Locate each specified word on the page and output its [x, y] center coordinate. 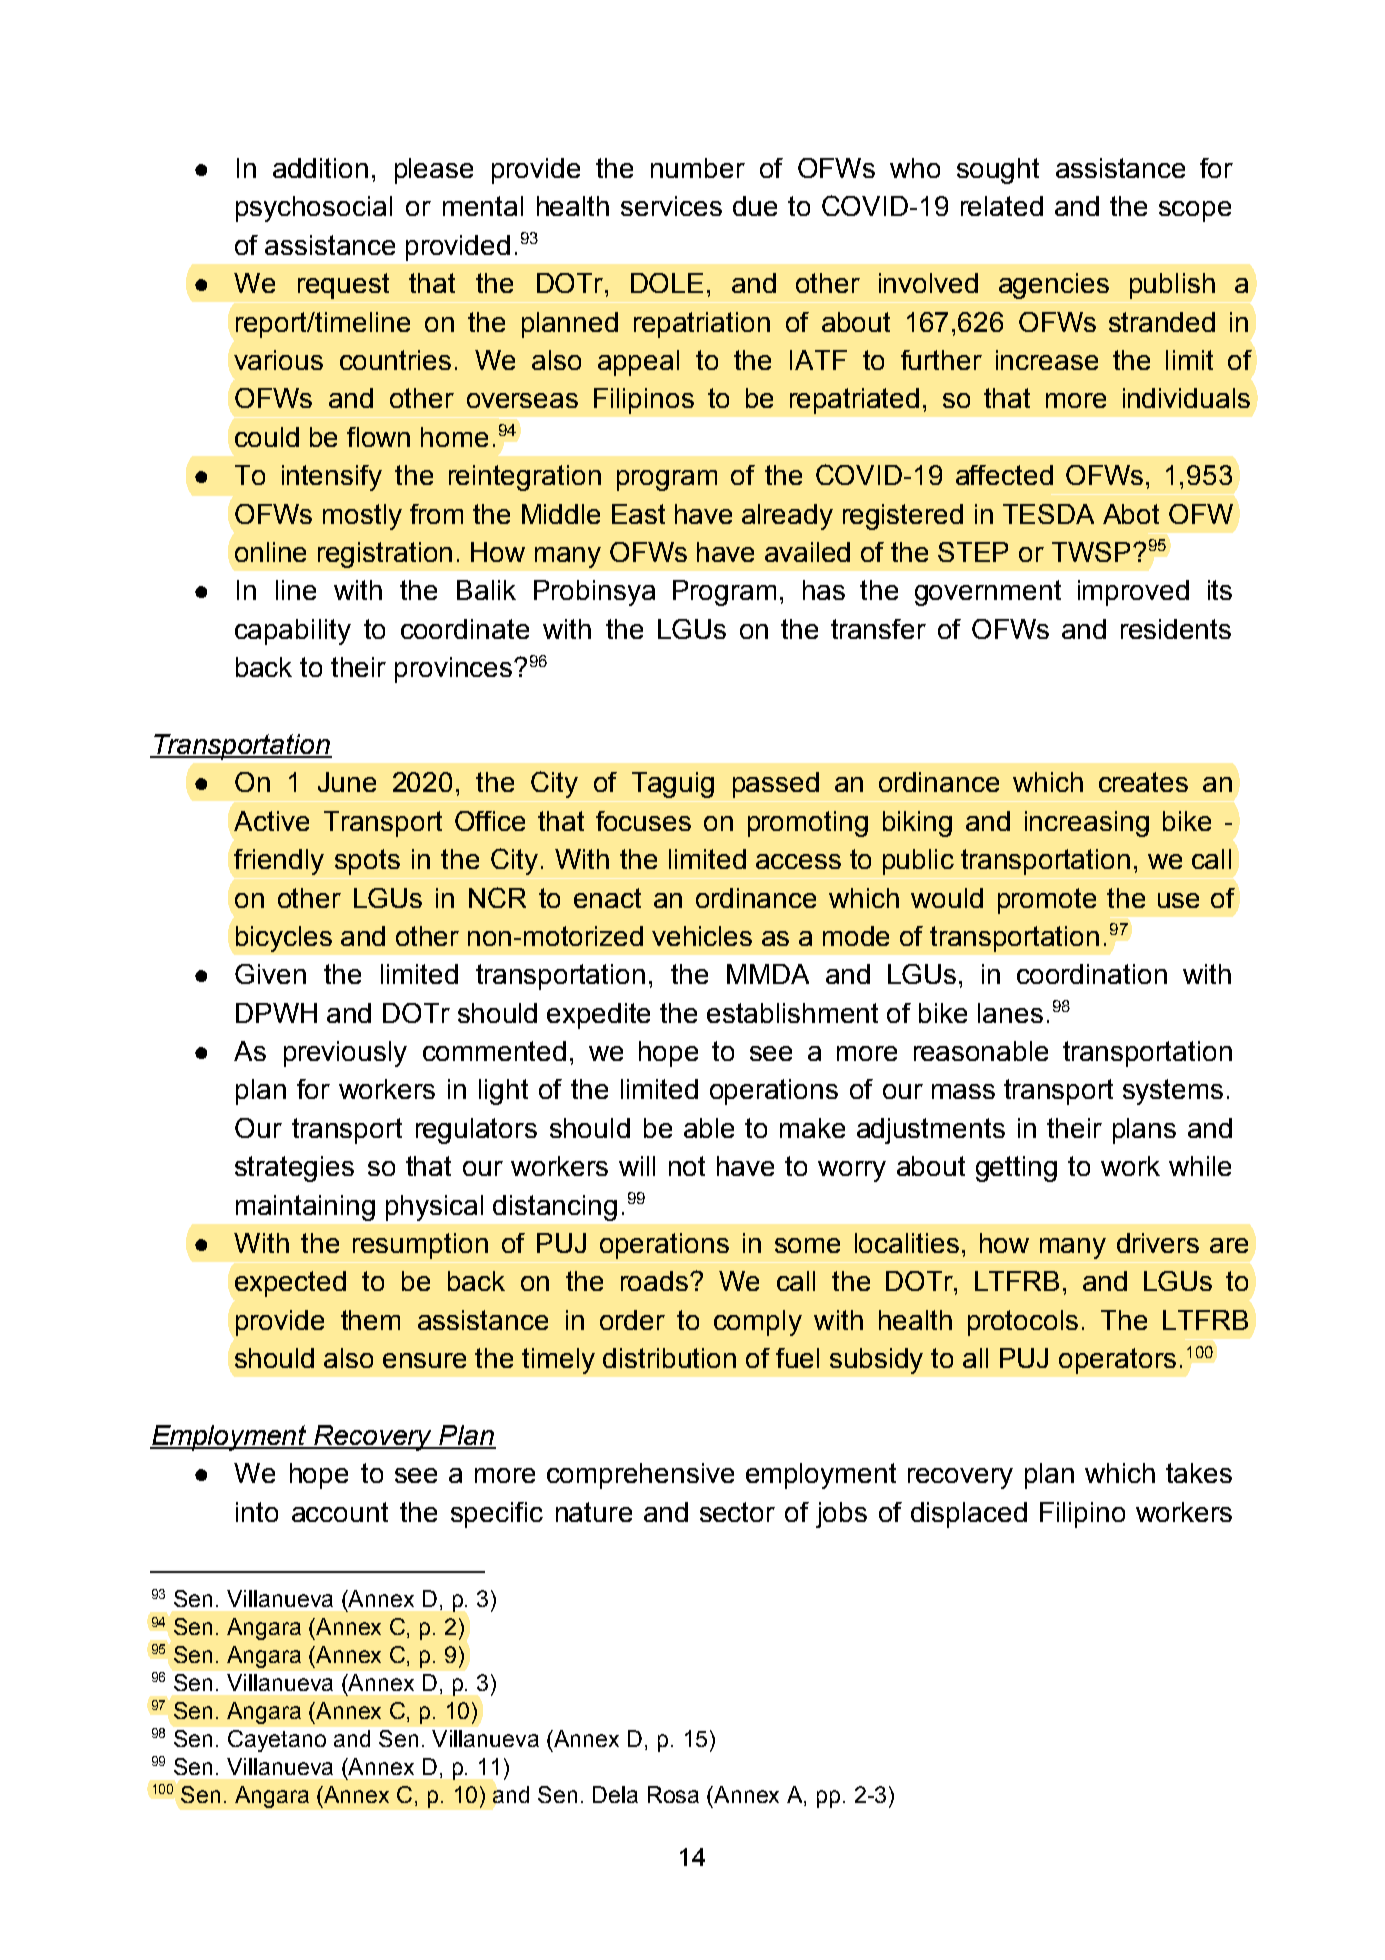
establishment [792, 1013]
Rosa [673, 1794]
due [755, 206]
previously [345, 1054]
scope [1195, 211]
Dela [615, 1794]
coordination [1092, 974]
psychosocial [314, 209]
